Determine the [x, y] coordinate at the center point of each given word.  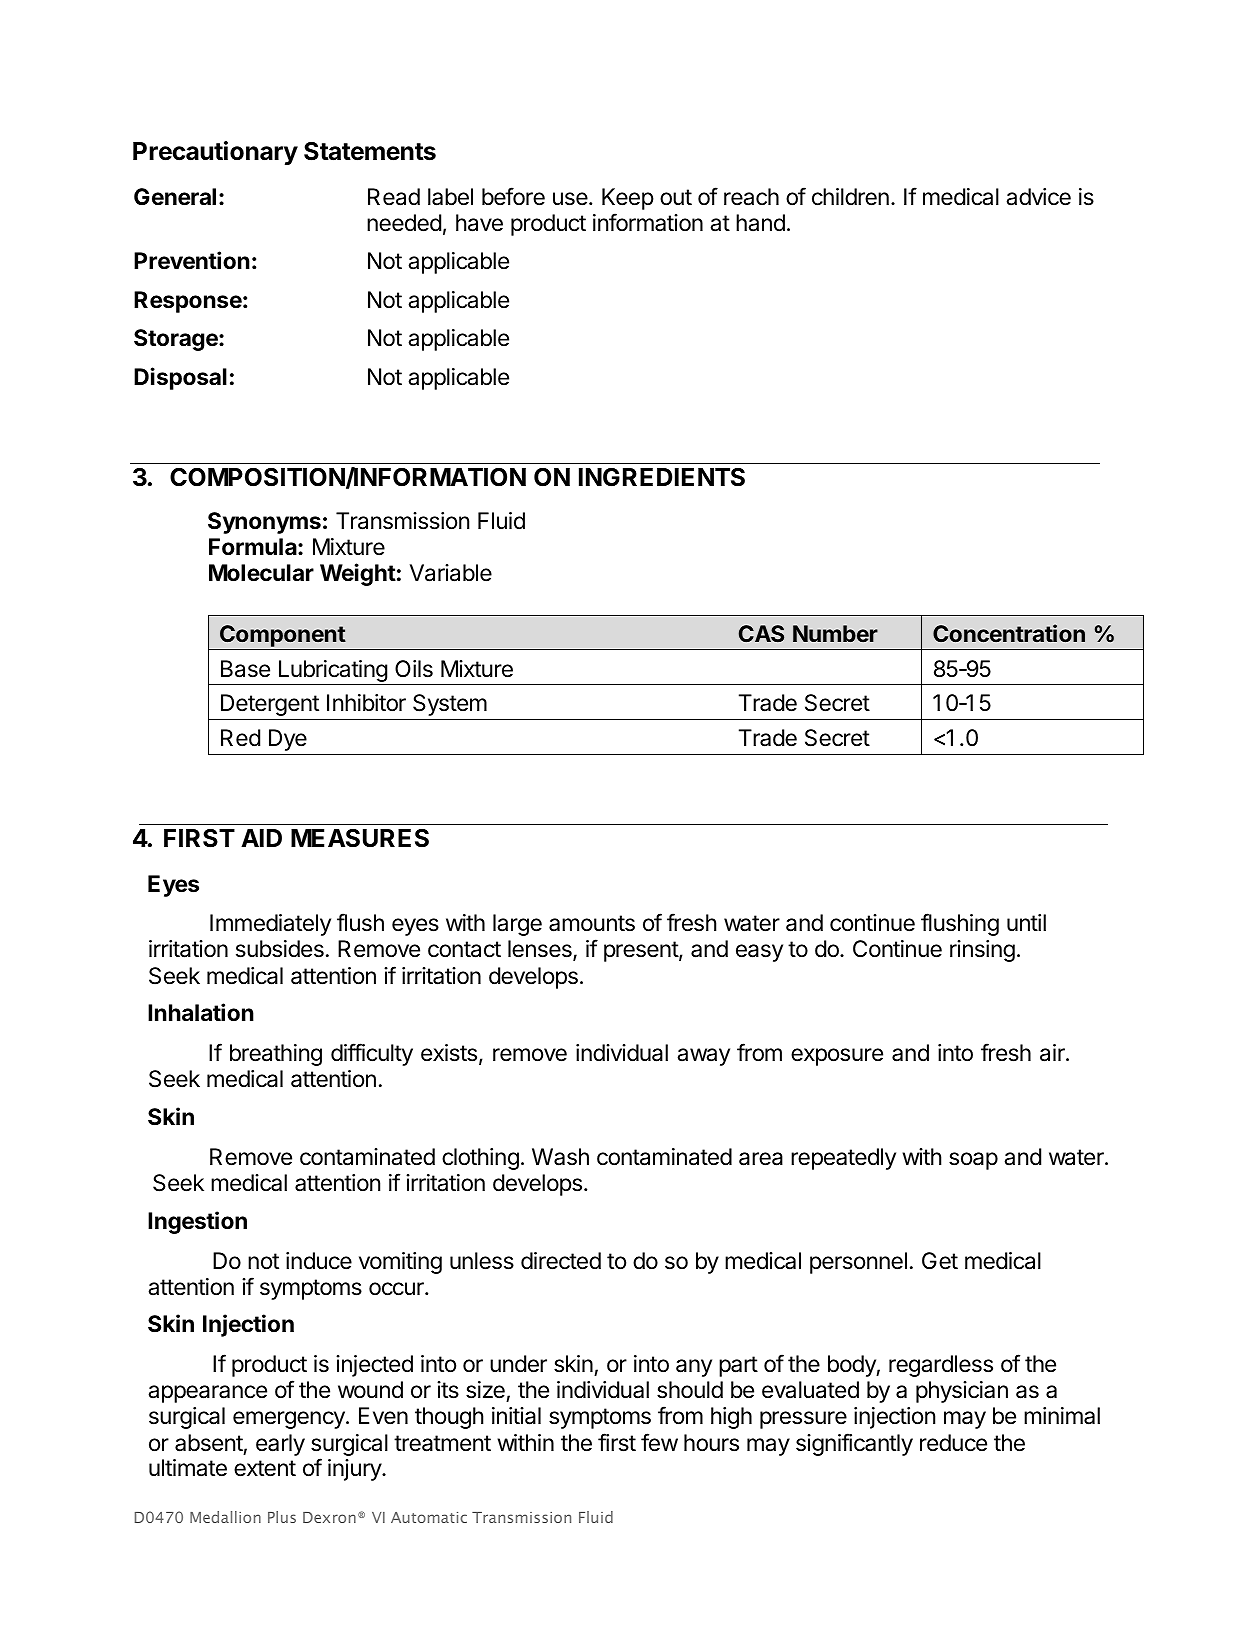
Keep [628, 199]
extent [265, 1468]
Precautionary [215, 153]
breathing [276, 1055]
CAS [761, 633]
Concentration [1009, 633]
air [1053, 1053]
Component [283, 636]
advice [1038, 197]
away [703, 1057]
